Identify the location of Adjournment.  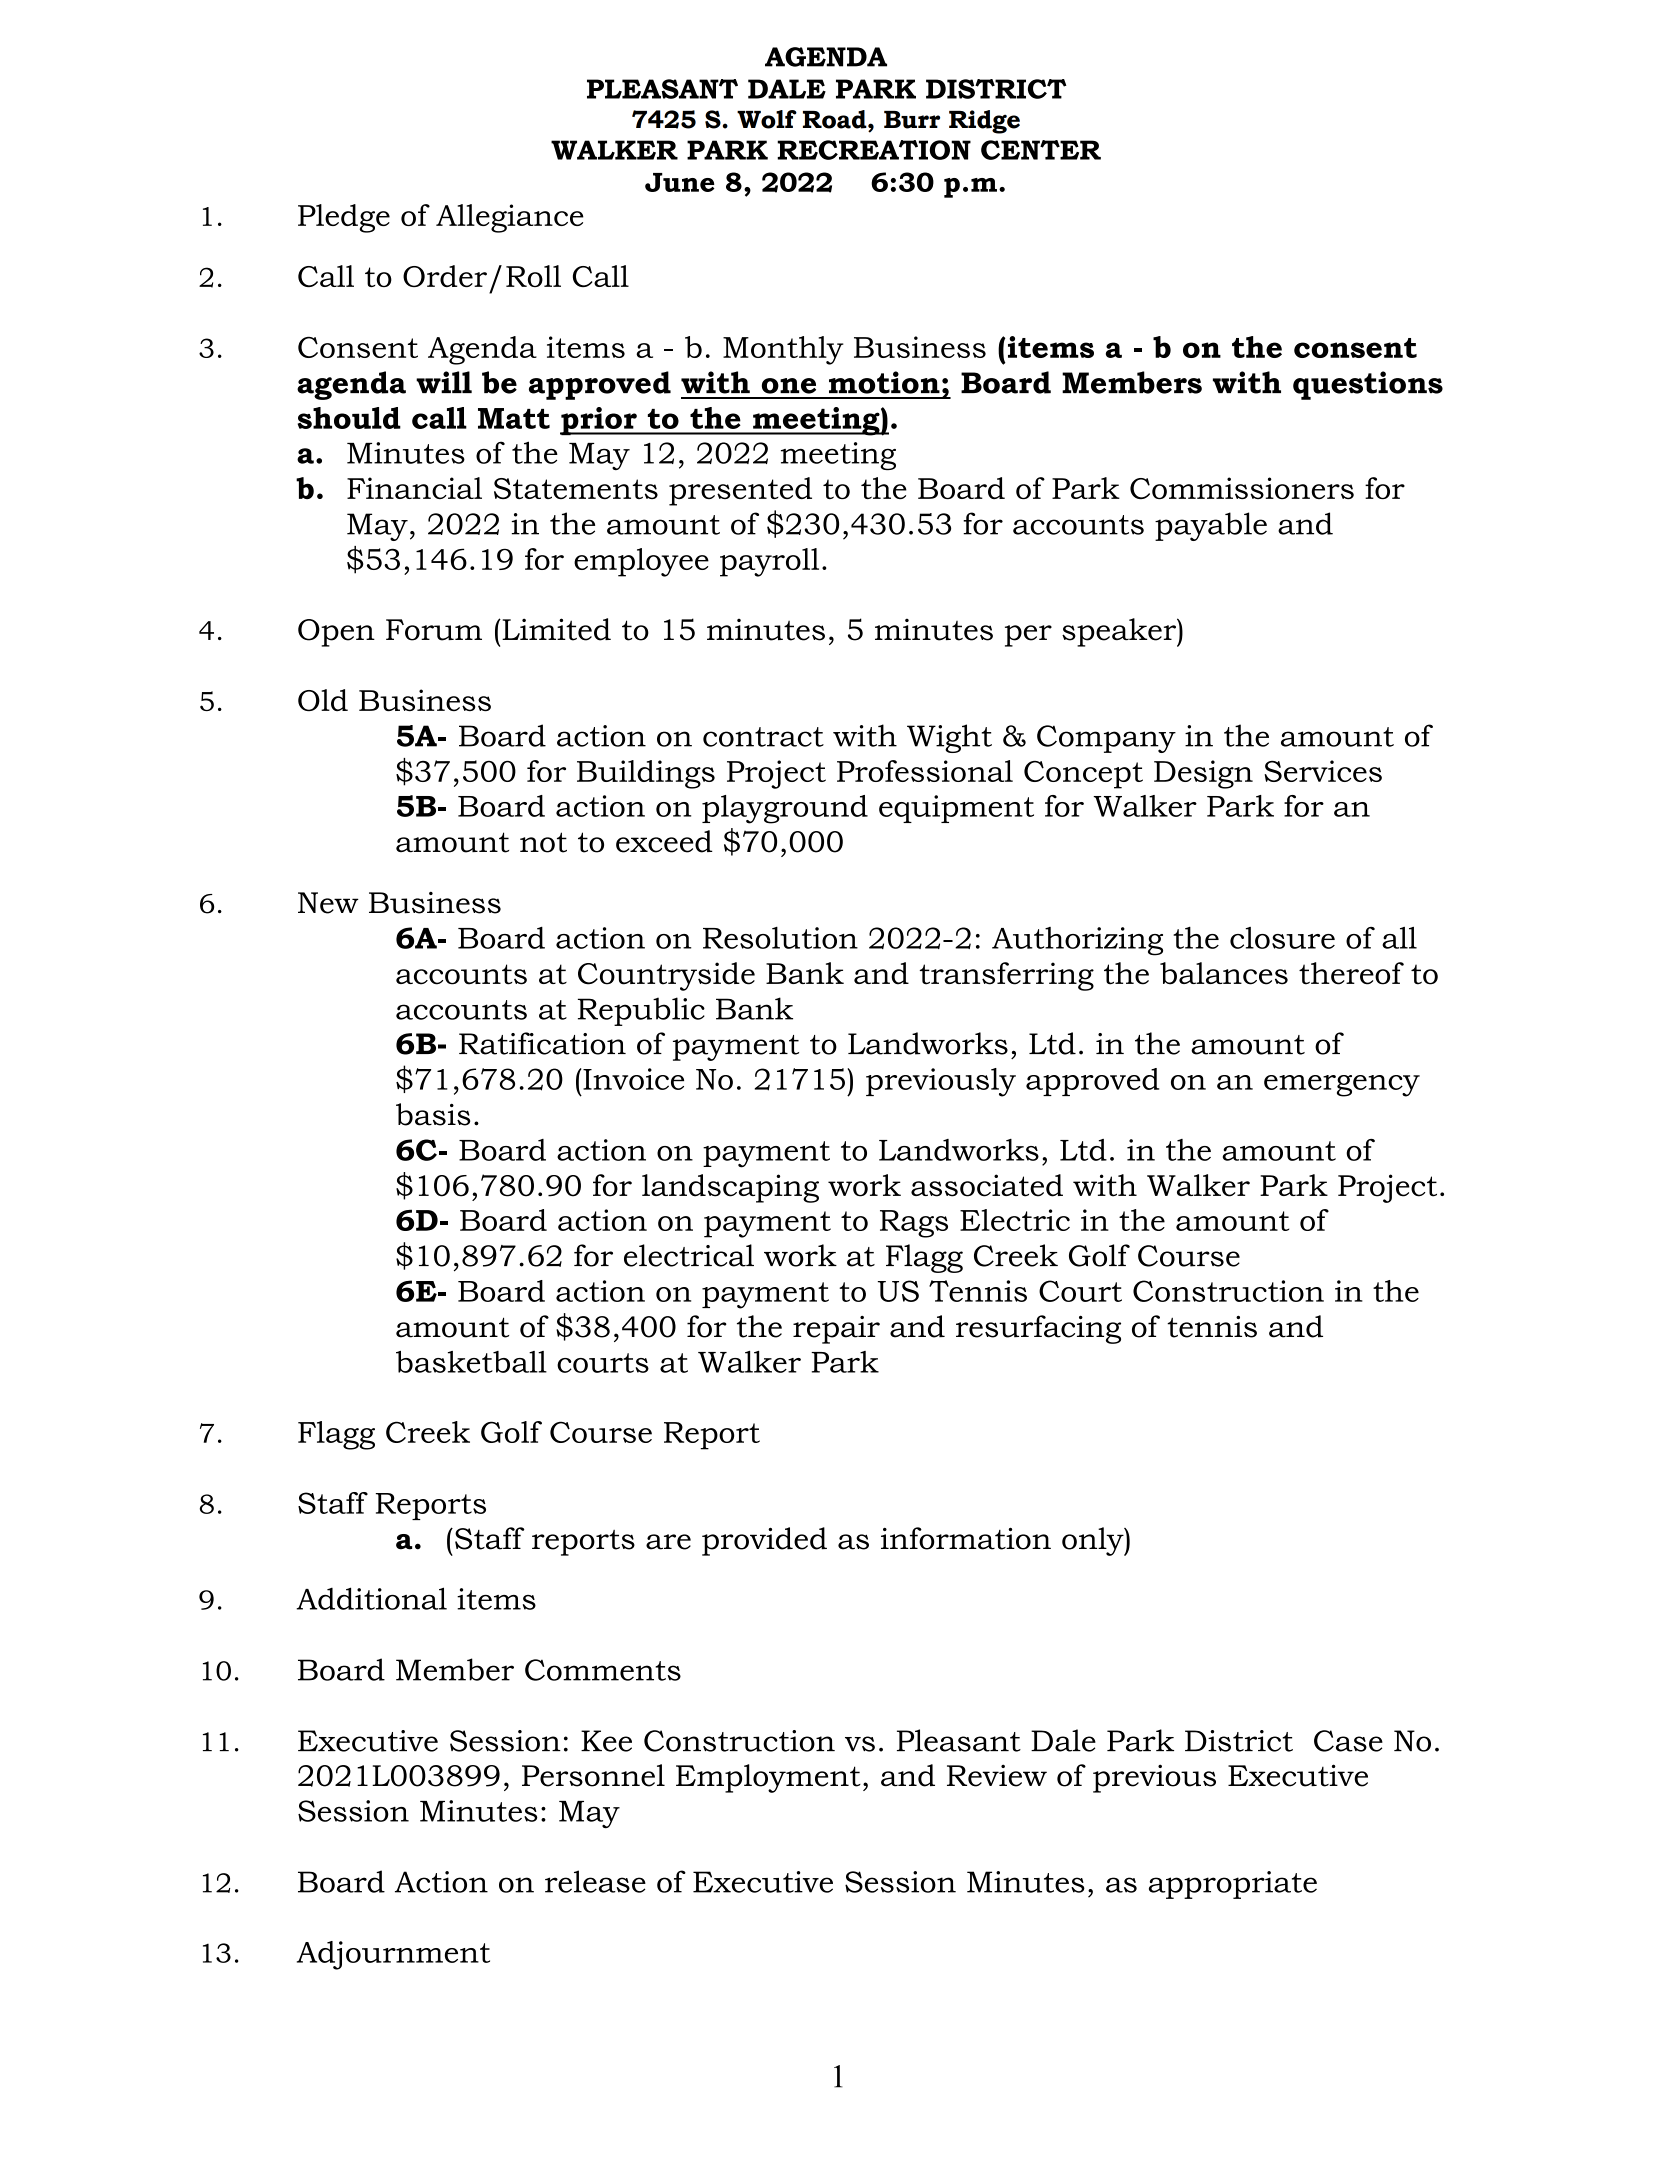
(393, 1955).
